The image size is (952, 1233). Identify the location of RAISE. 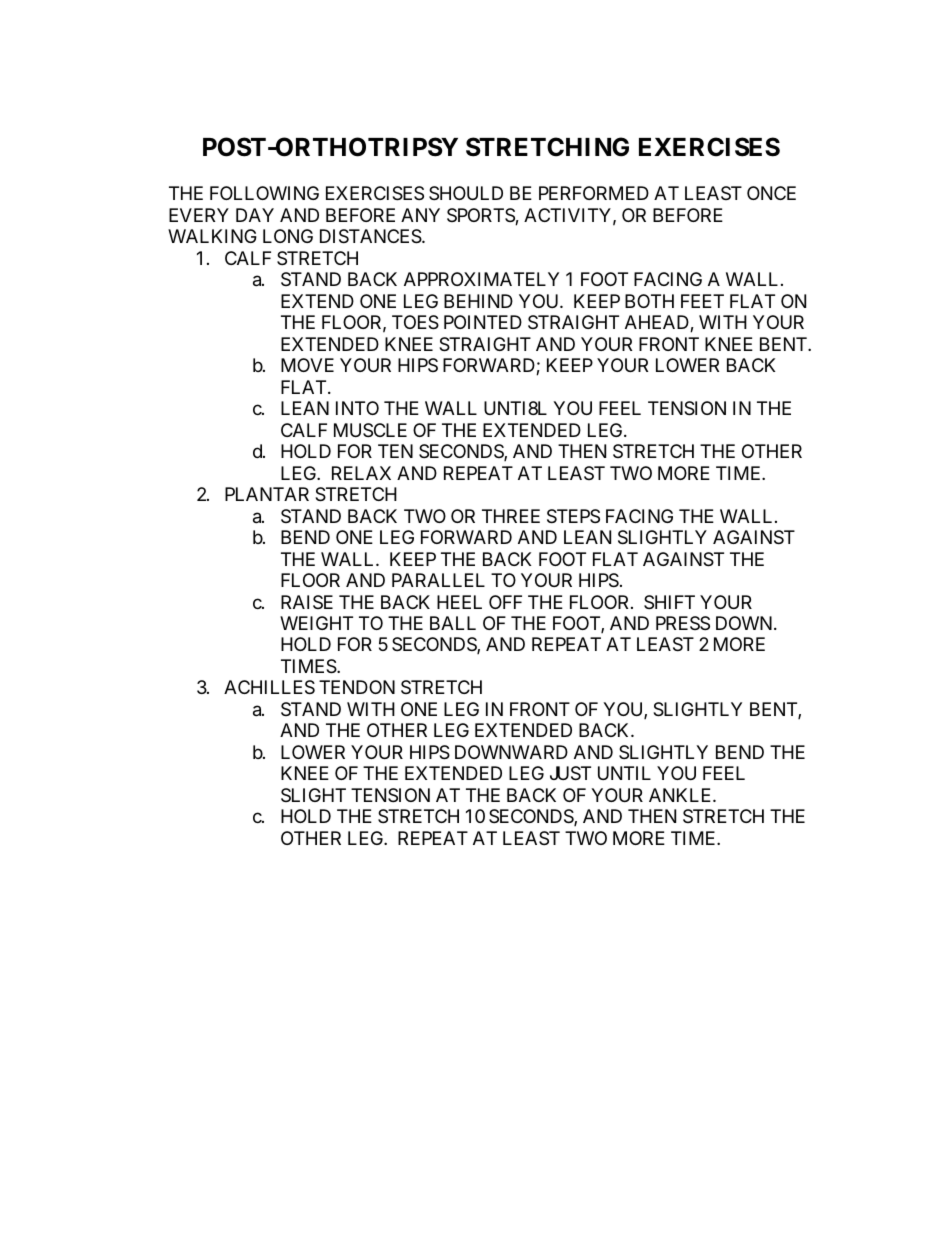
(307, 602).
